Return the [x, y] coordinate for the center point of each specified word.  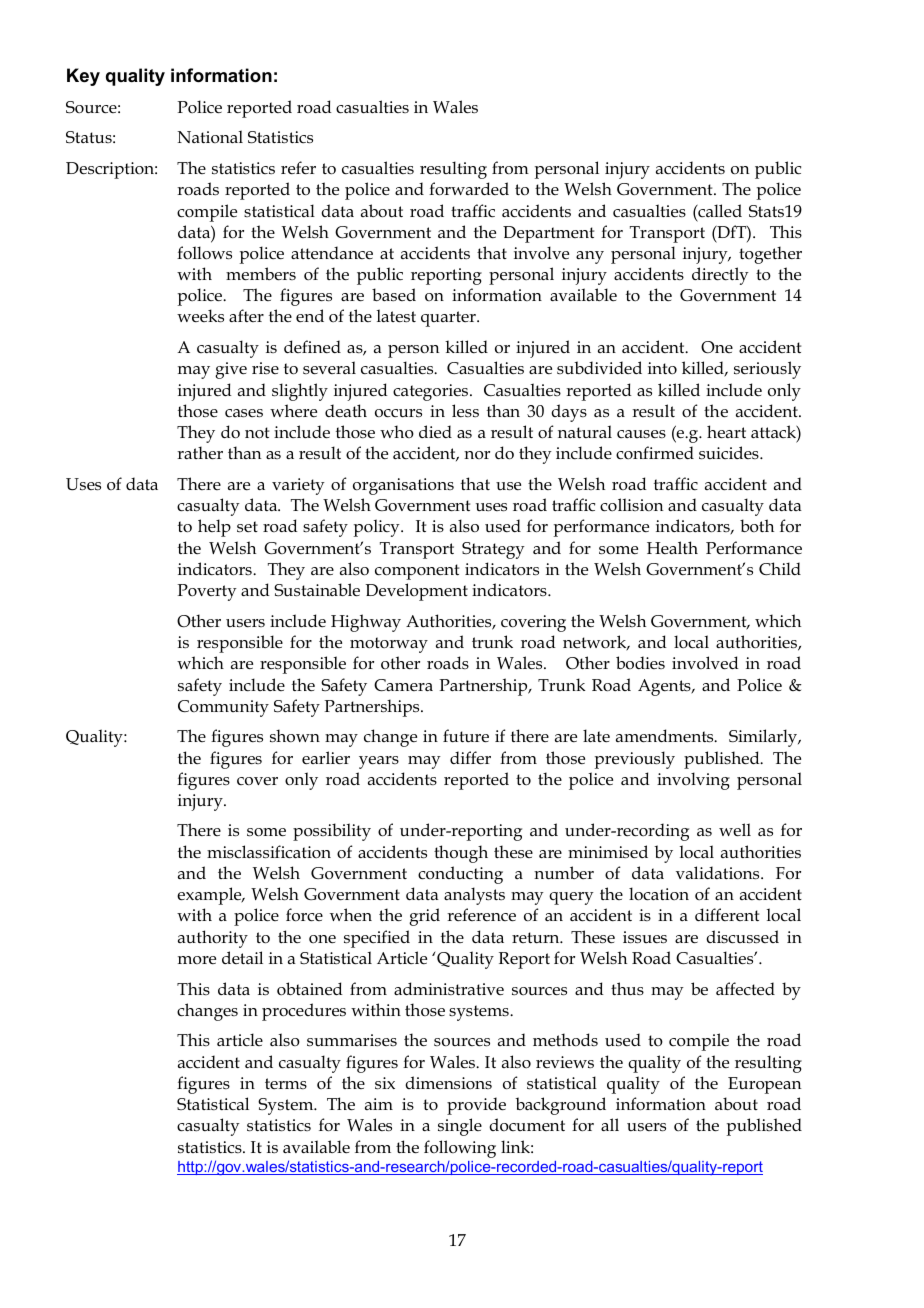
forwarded [469, 189]
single [460, 1127]
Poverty [207, 592]
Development [416, 592]
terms [286, 1083]
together [770, 255]
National [210, 136]
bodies [640, 663]
